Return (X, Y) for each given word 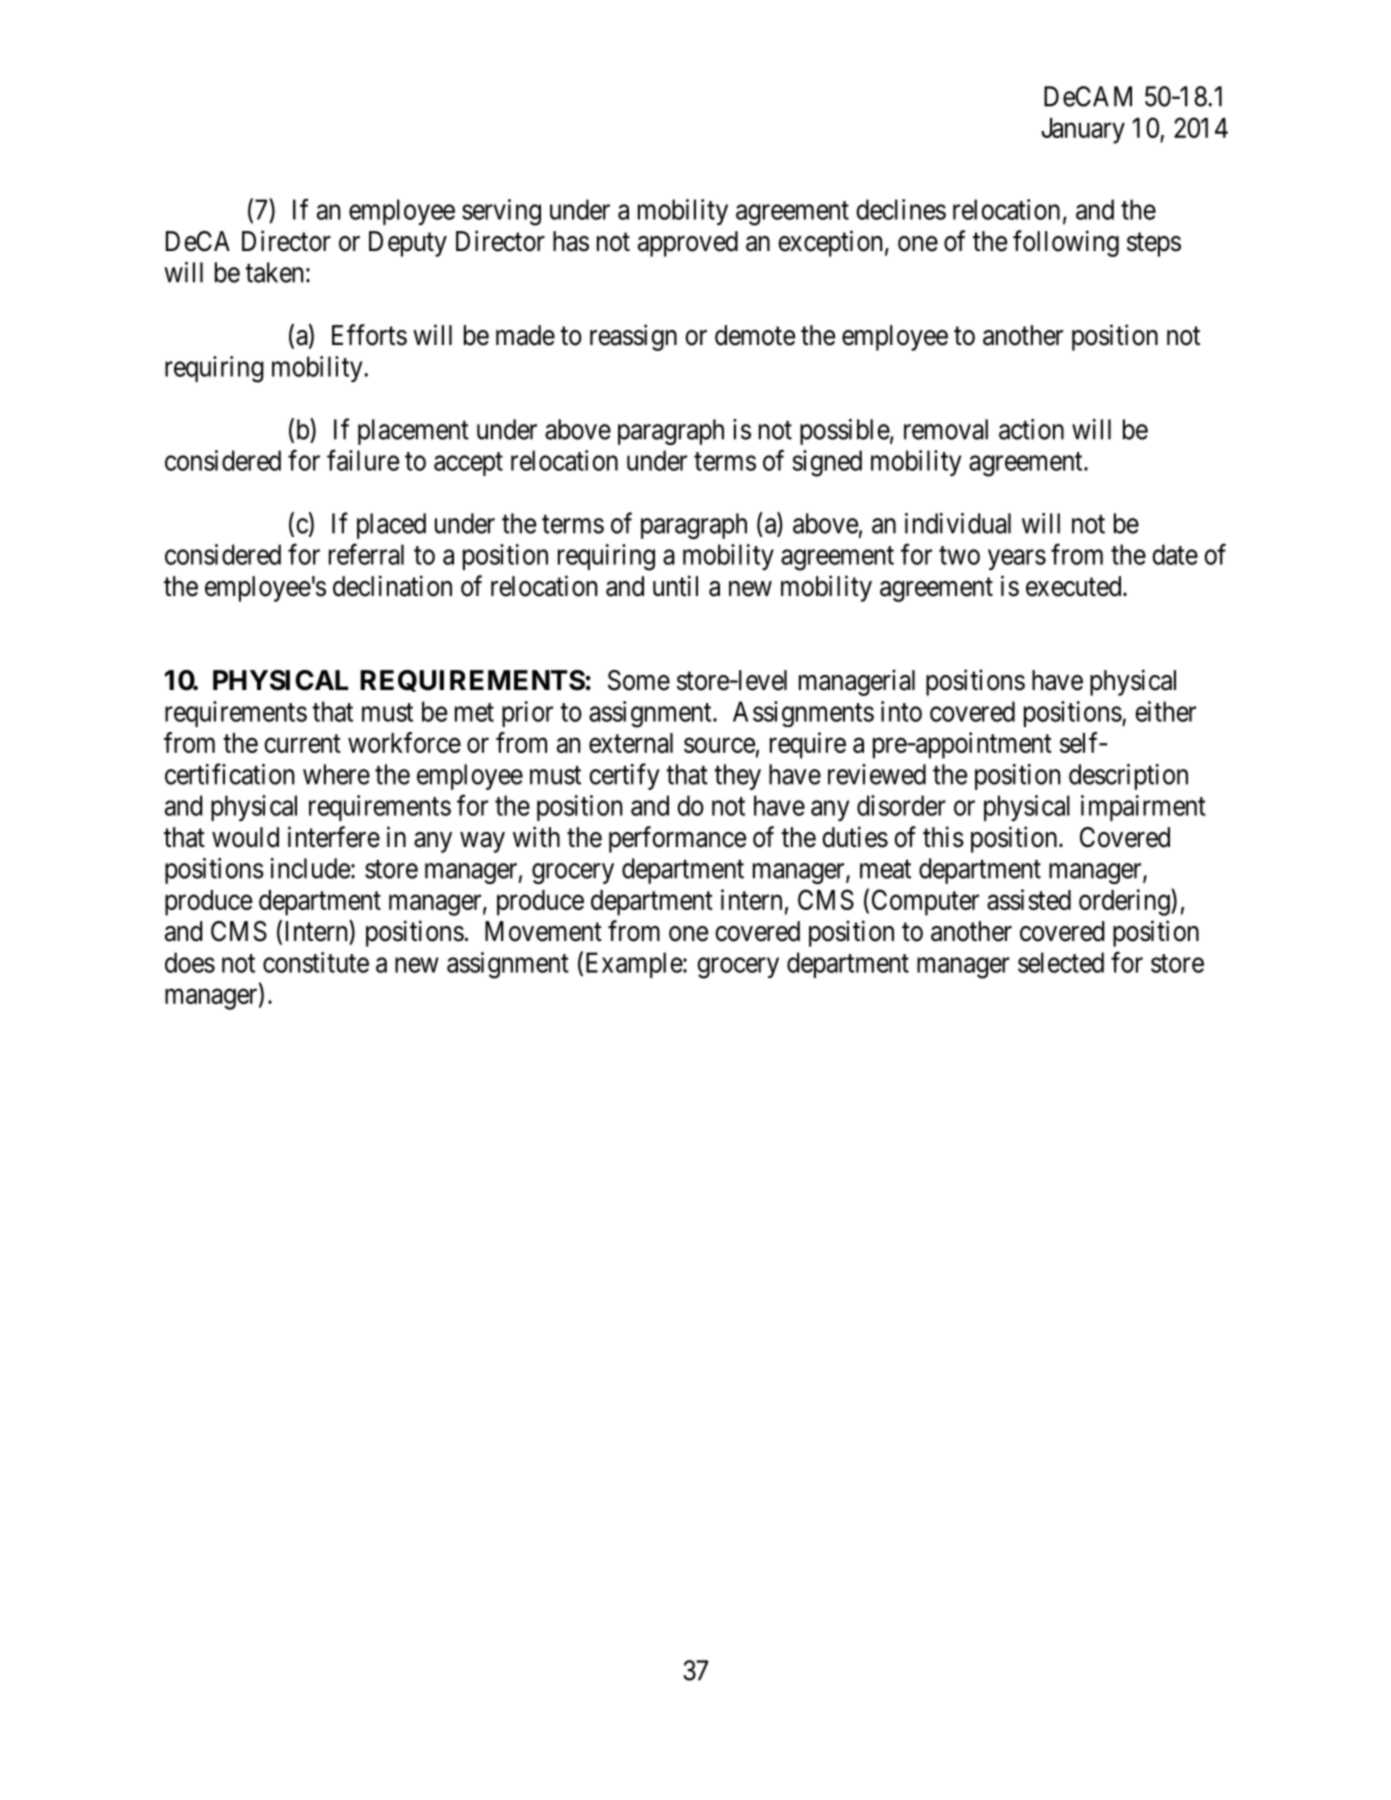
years (1017, 560)
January (1083, 131)
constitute (316, 962)
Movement (543, 931)
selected (1061, 962)
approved (688, 244)
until (675, 585)
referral (366, 554)
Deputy (408, 244)
